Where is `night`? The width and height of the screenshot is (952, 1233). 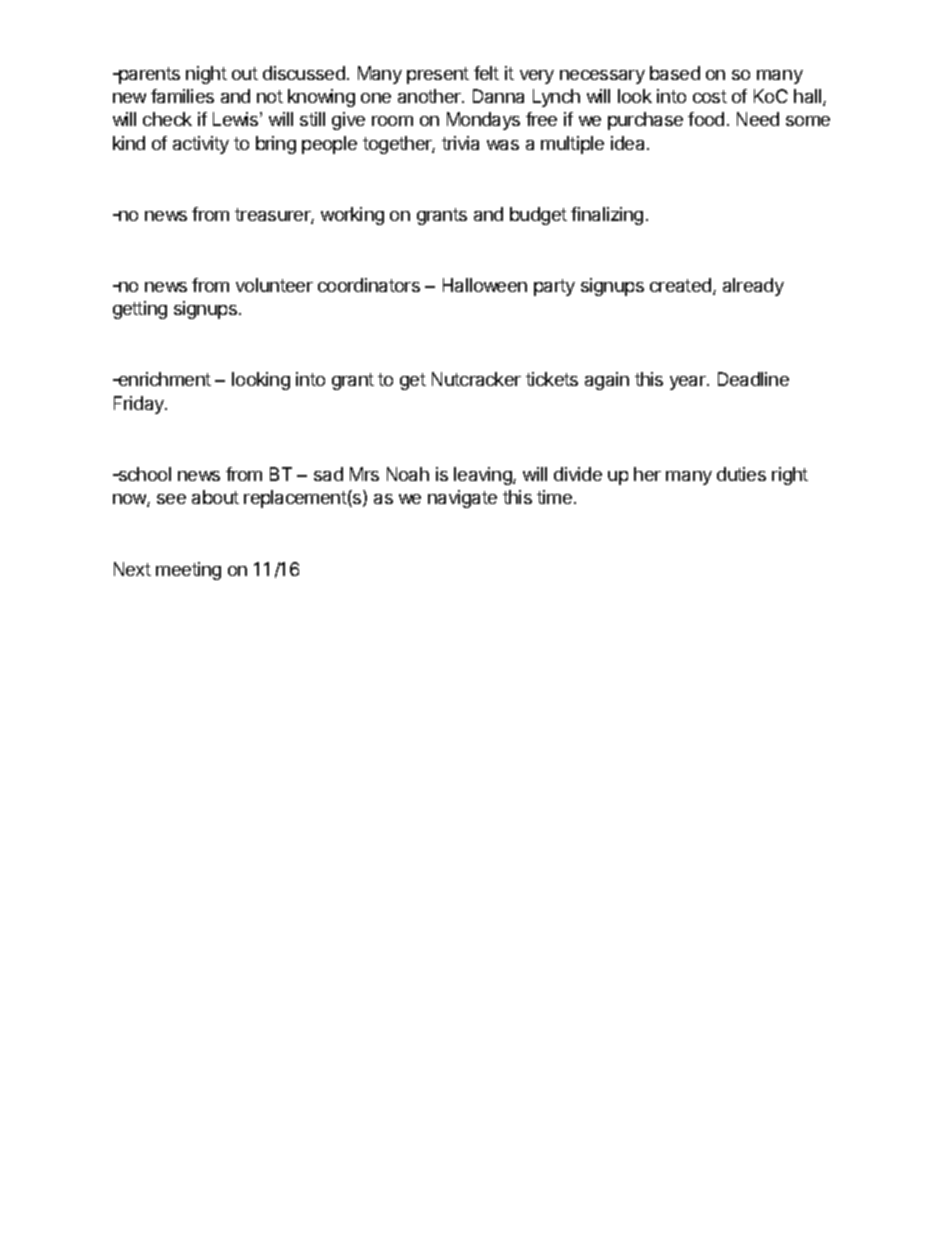
night is located at coordinates (206, 75).
